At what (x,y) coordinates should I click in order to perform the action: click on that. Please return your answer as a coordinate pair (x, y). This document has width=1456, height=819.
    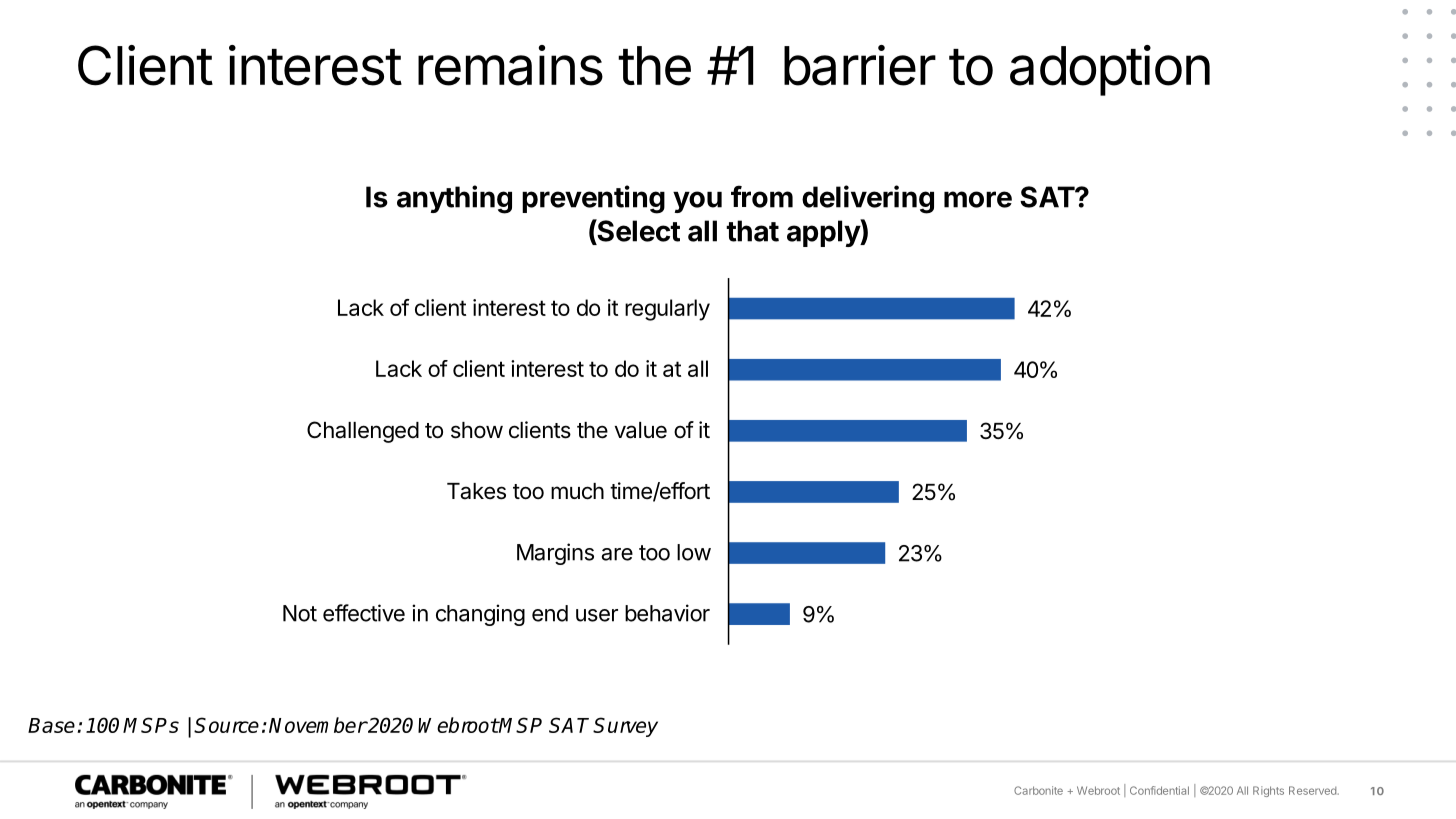
    Looking at the image, I should click on (752, 231).
